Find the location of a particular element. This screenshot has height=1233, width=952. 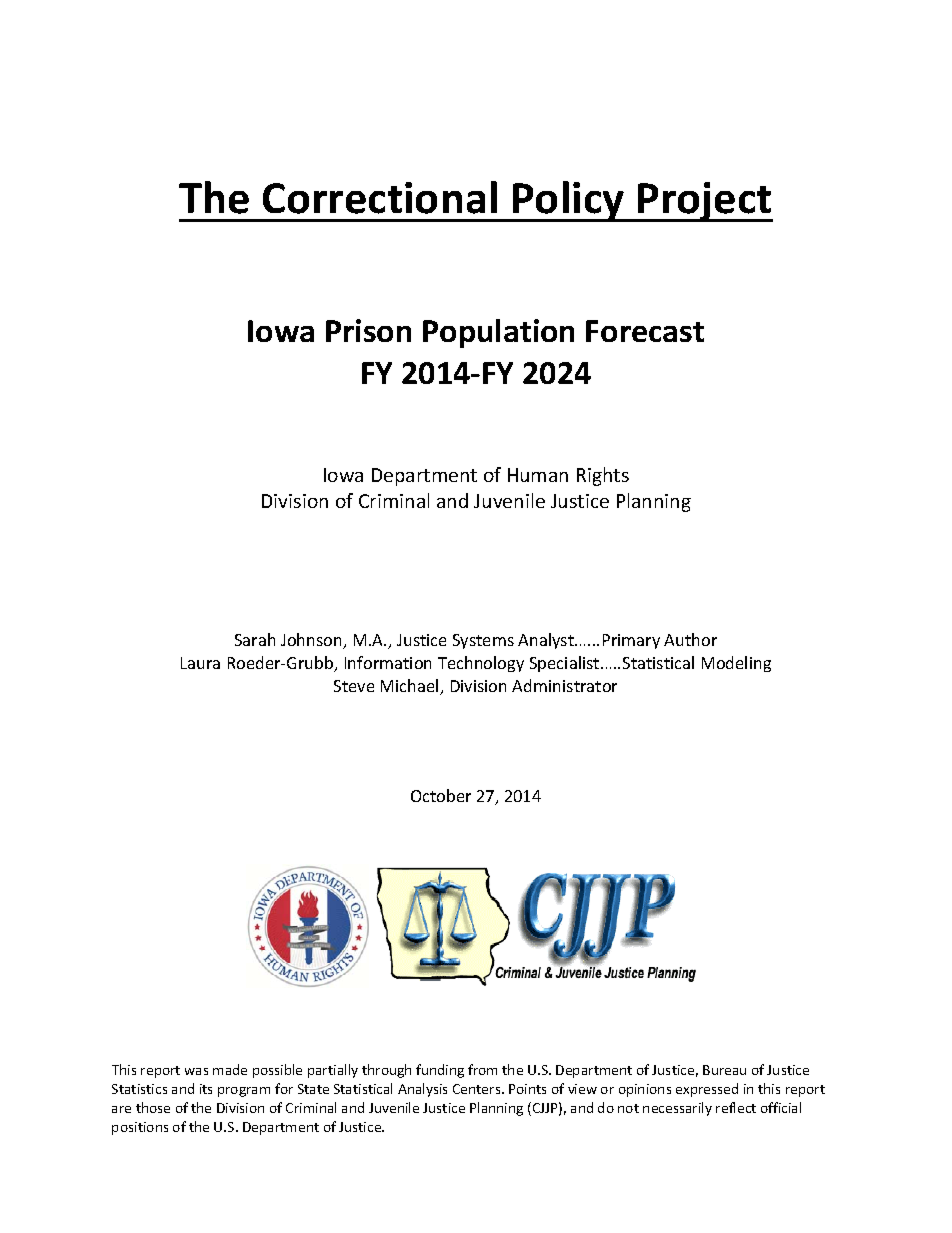

its is located at coordinates (206, 1089).
